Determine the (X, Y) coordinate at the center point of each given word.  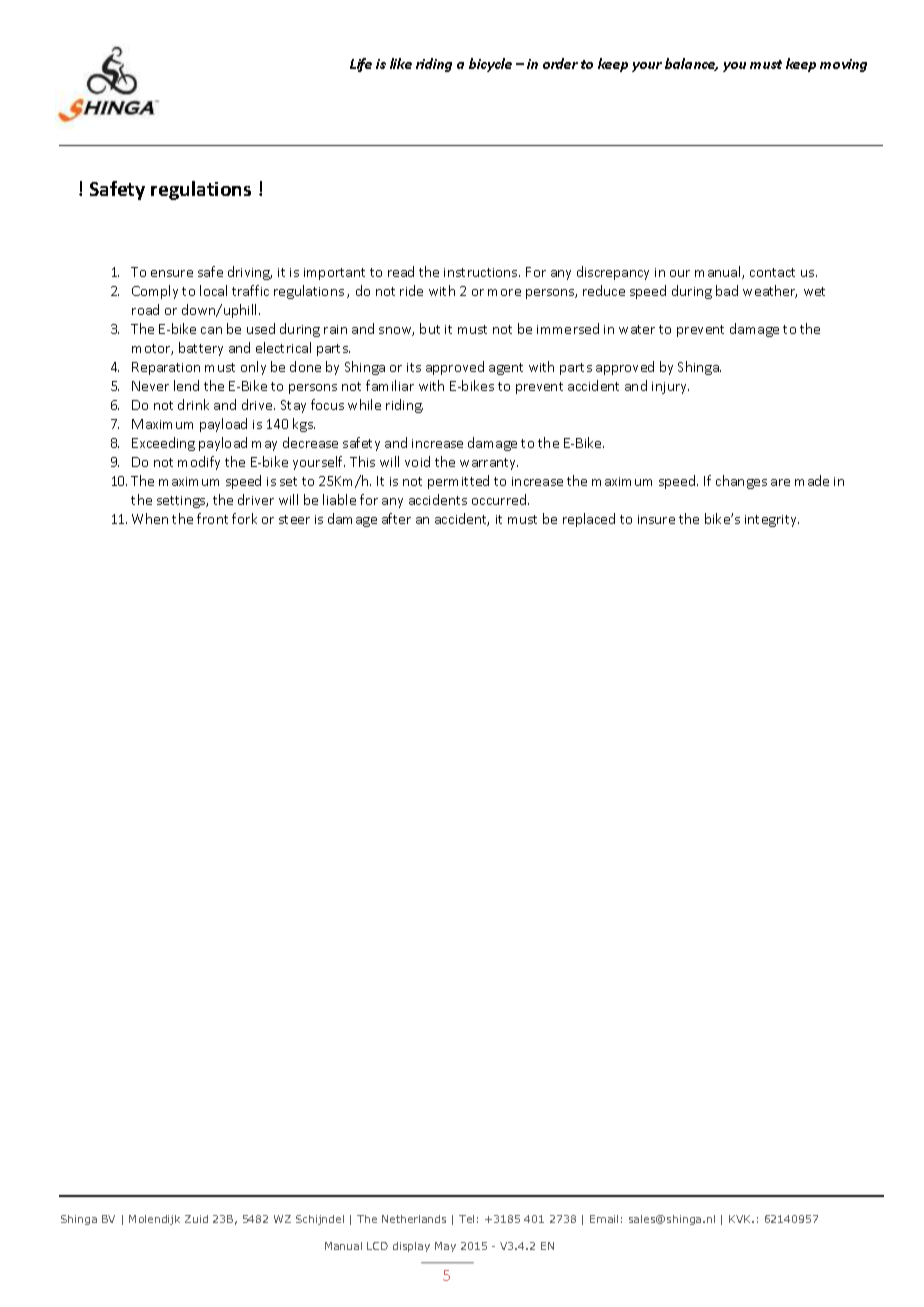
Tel (466, 1219)
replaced (589, 520)
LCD (377, 1246)
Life (361, 65)
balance (691, 64)
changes (741, 482)
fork (244, 518)
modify (199, 463)
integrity (772, 521)
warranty (489, 464)
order (560, 63)
